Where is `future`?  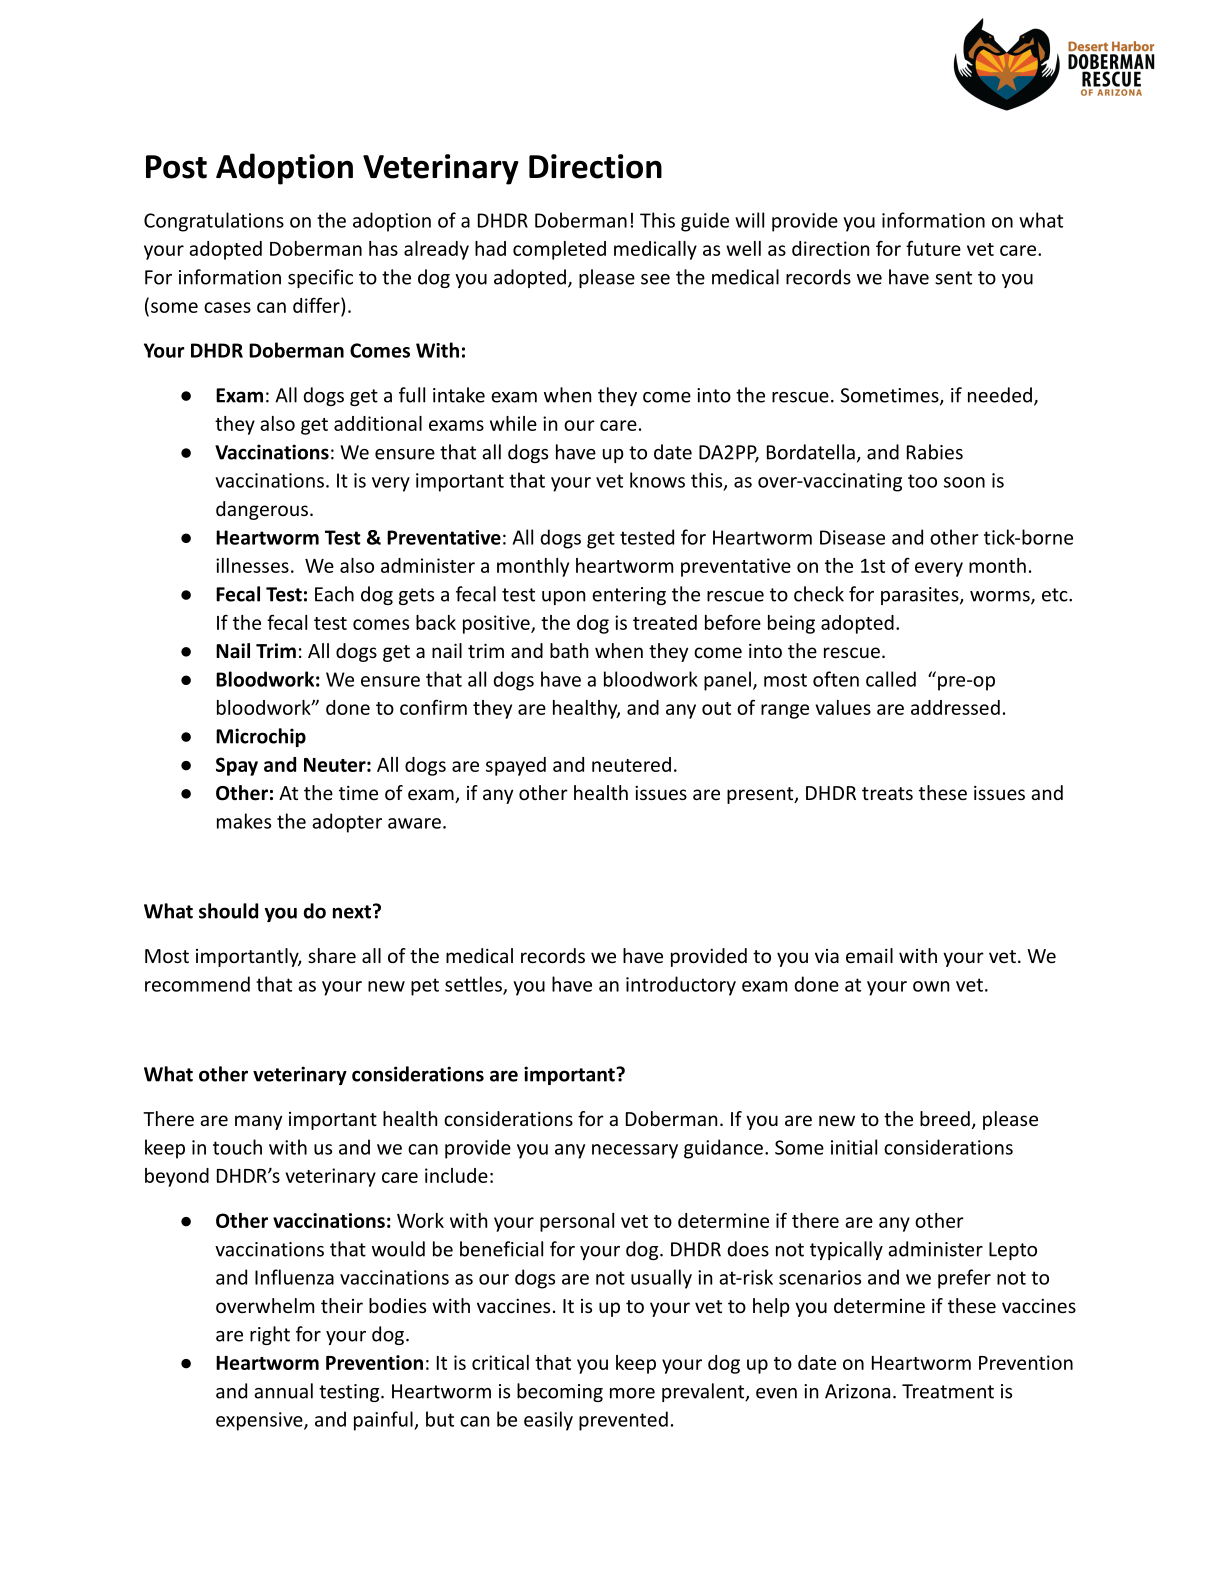 future is located at coordinates (933, 248).
